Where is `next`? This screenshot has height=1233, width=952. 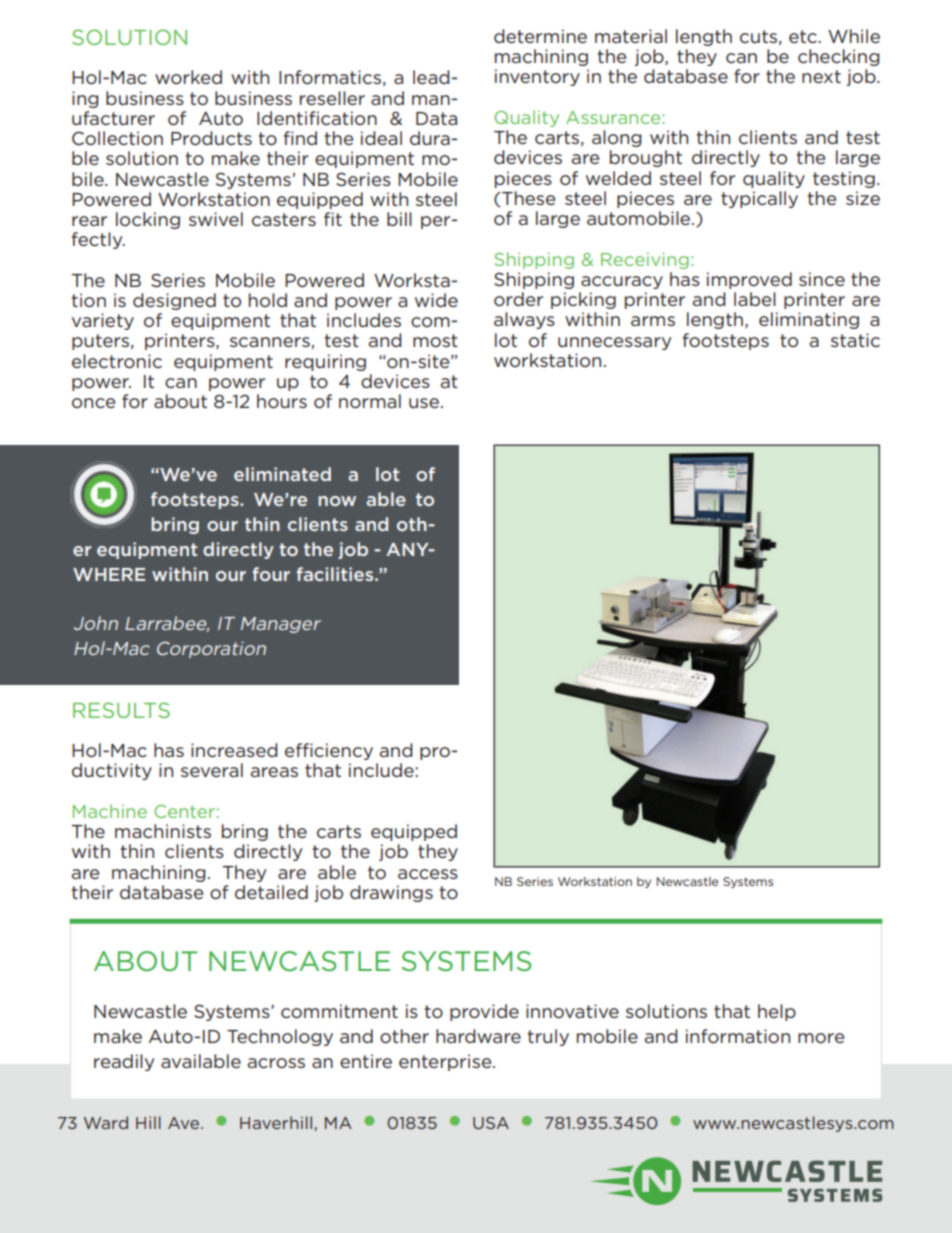
next is located at coordinates (821, 76).
